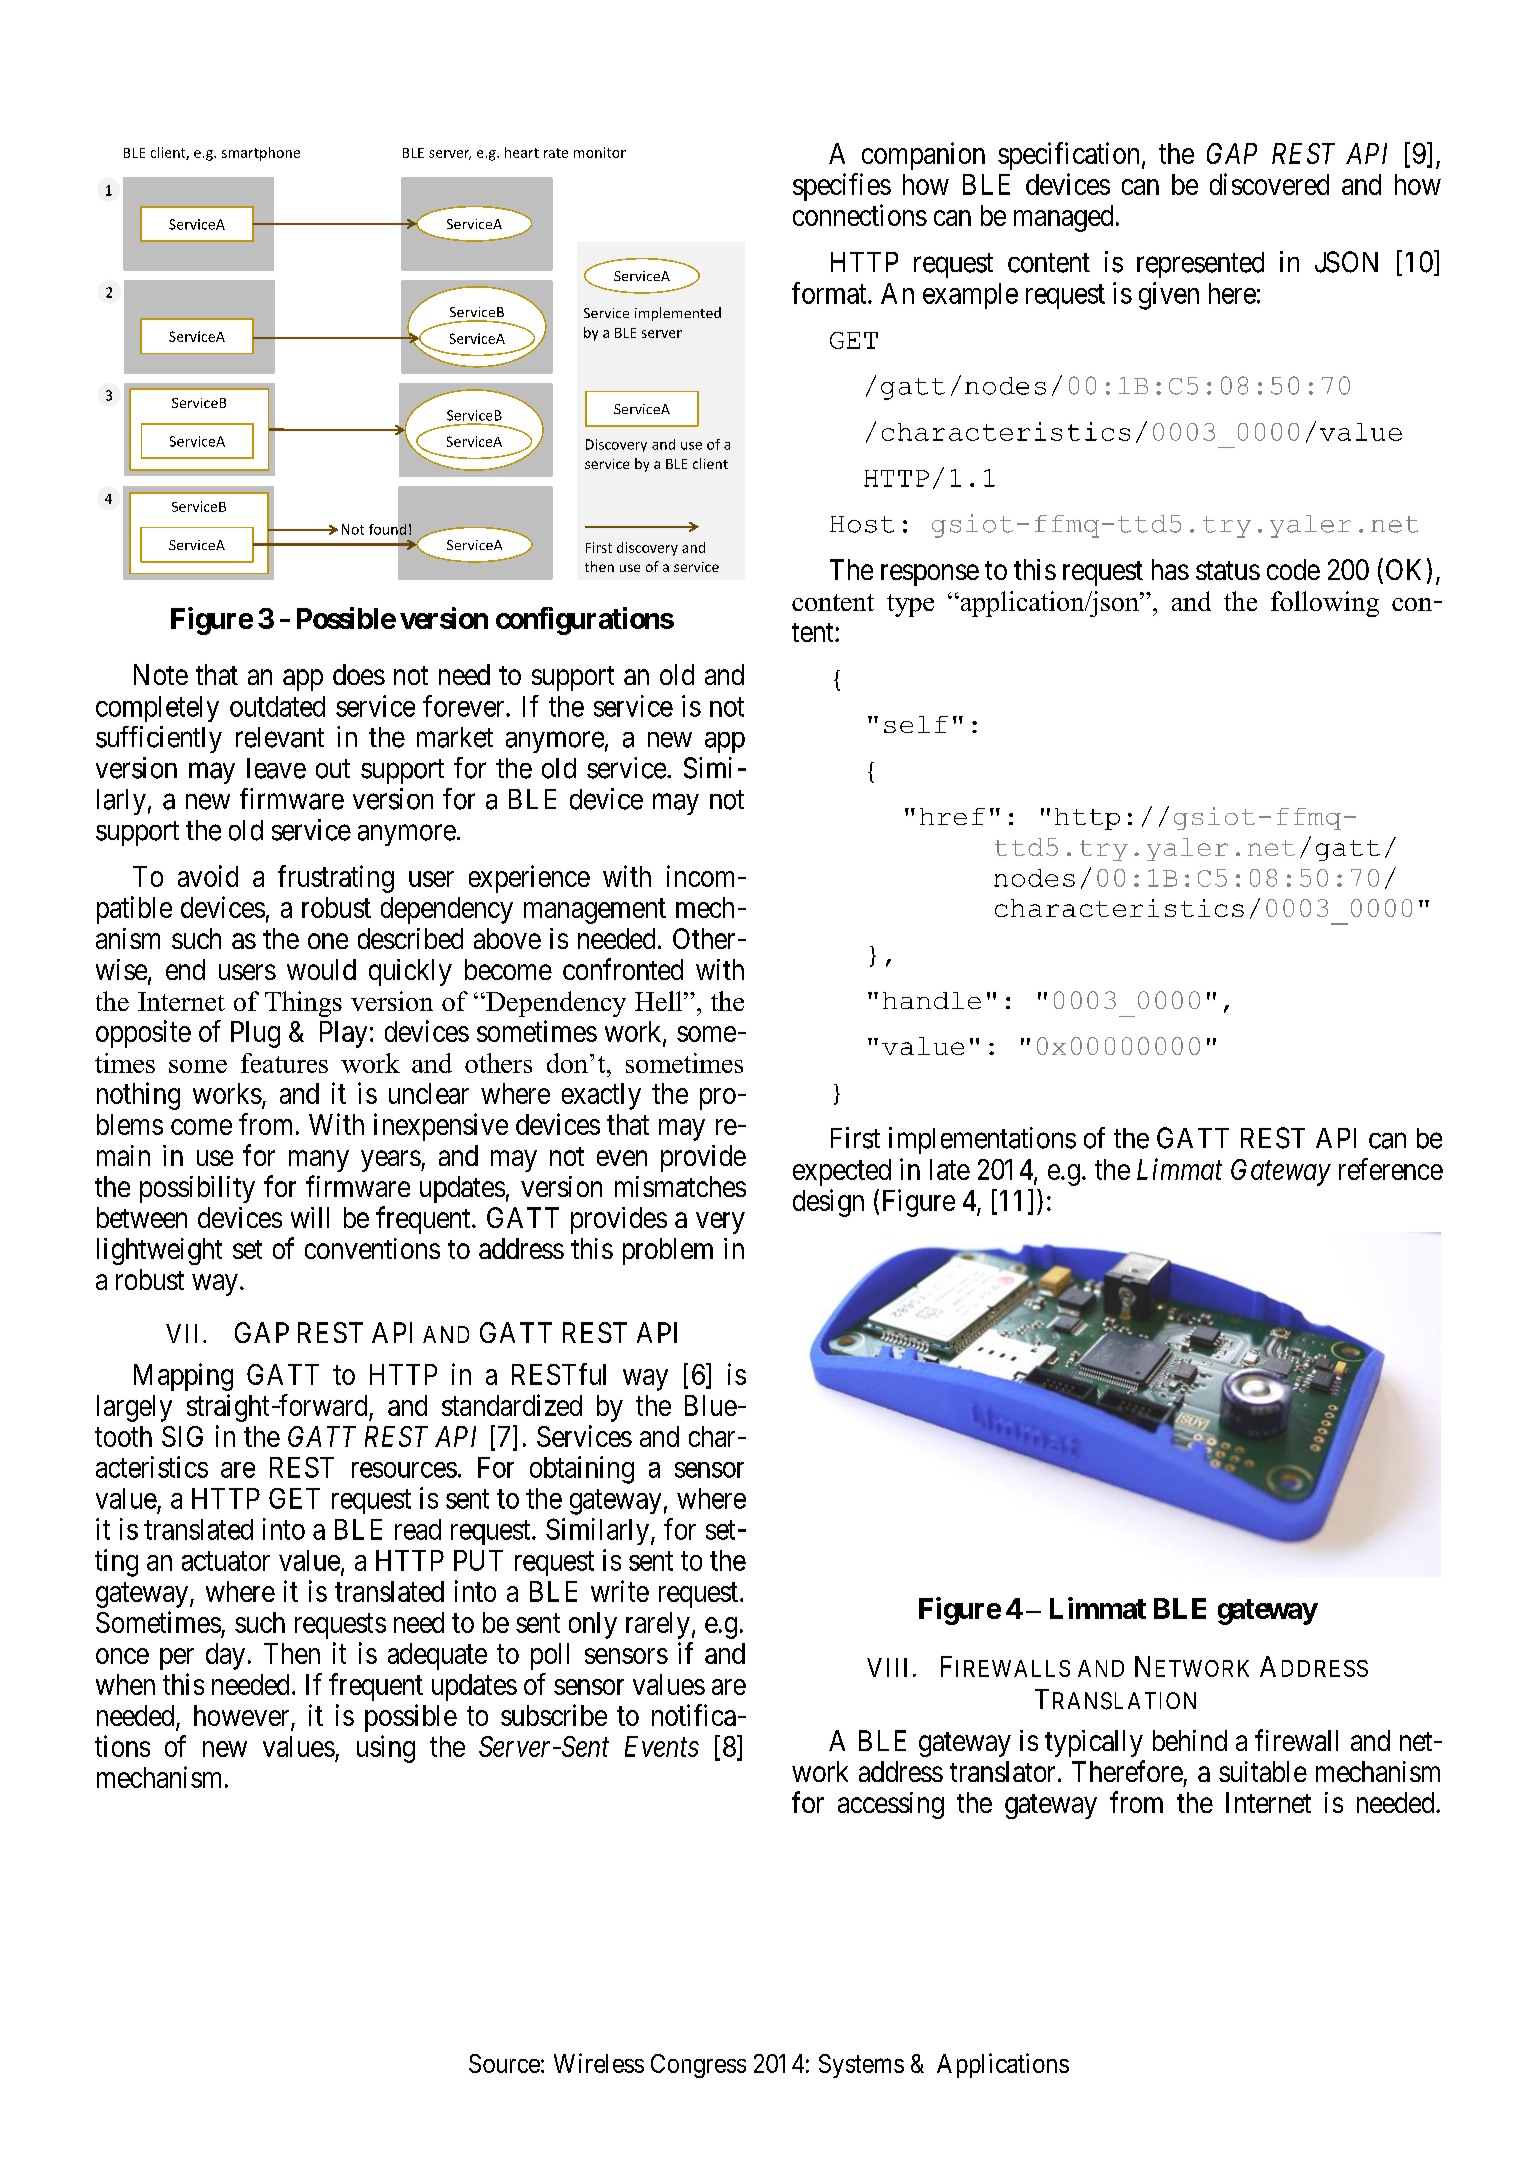  What do you see at coordinates (284, 1063) in the image?
I see `features` at bounding box center [284, 1063].
